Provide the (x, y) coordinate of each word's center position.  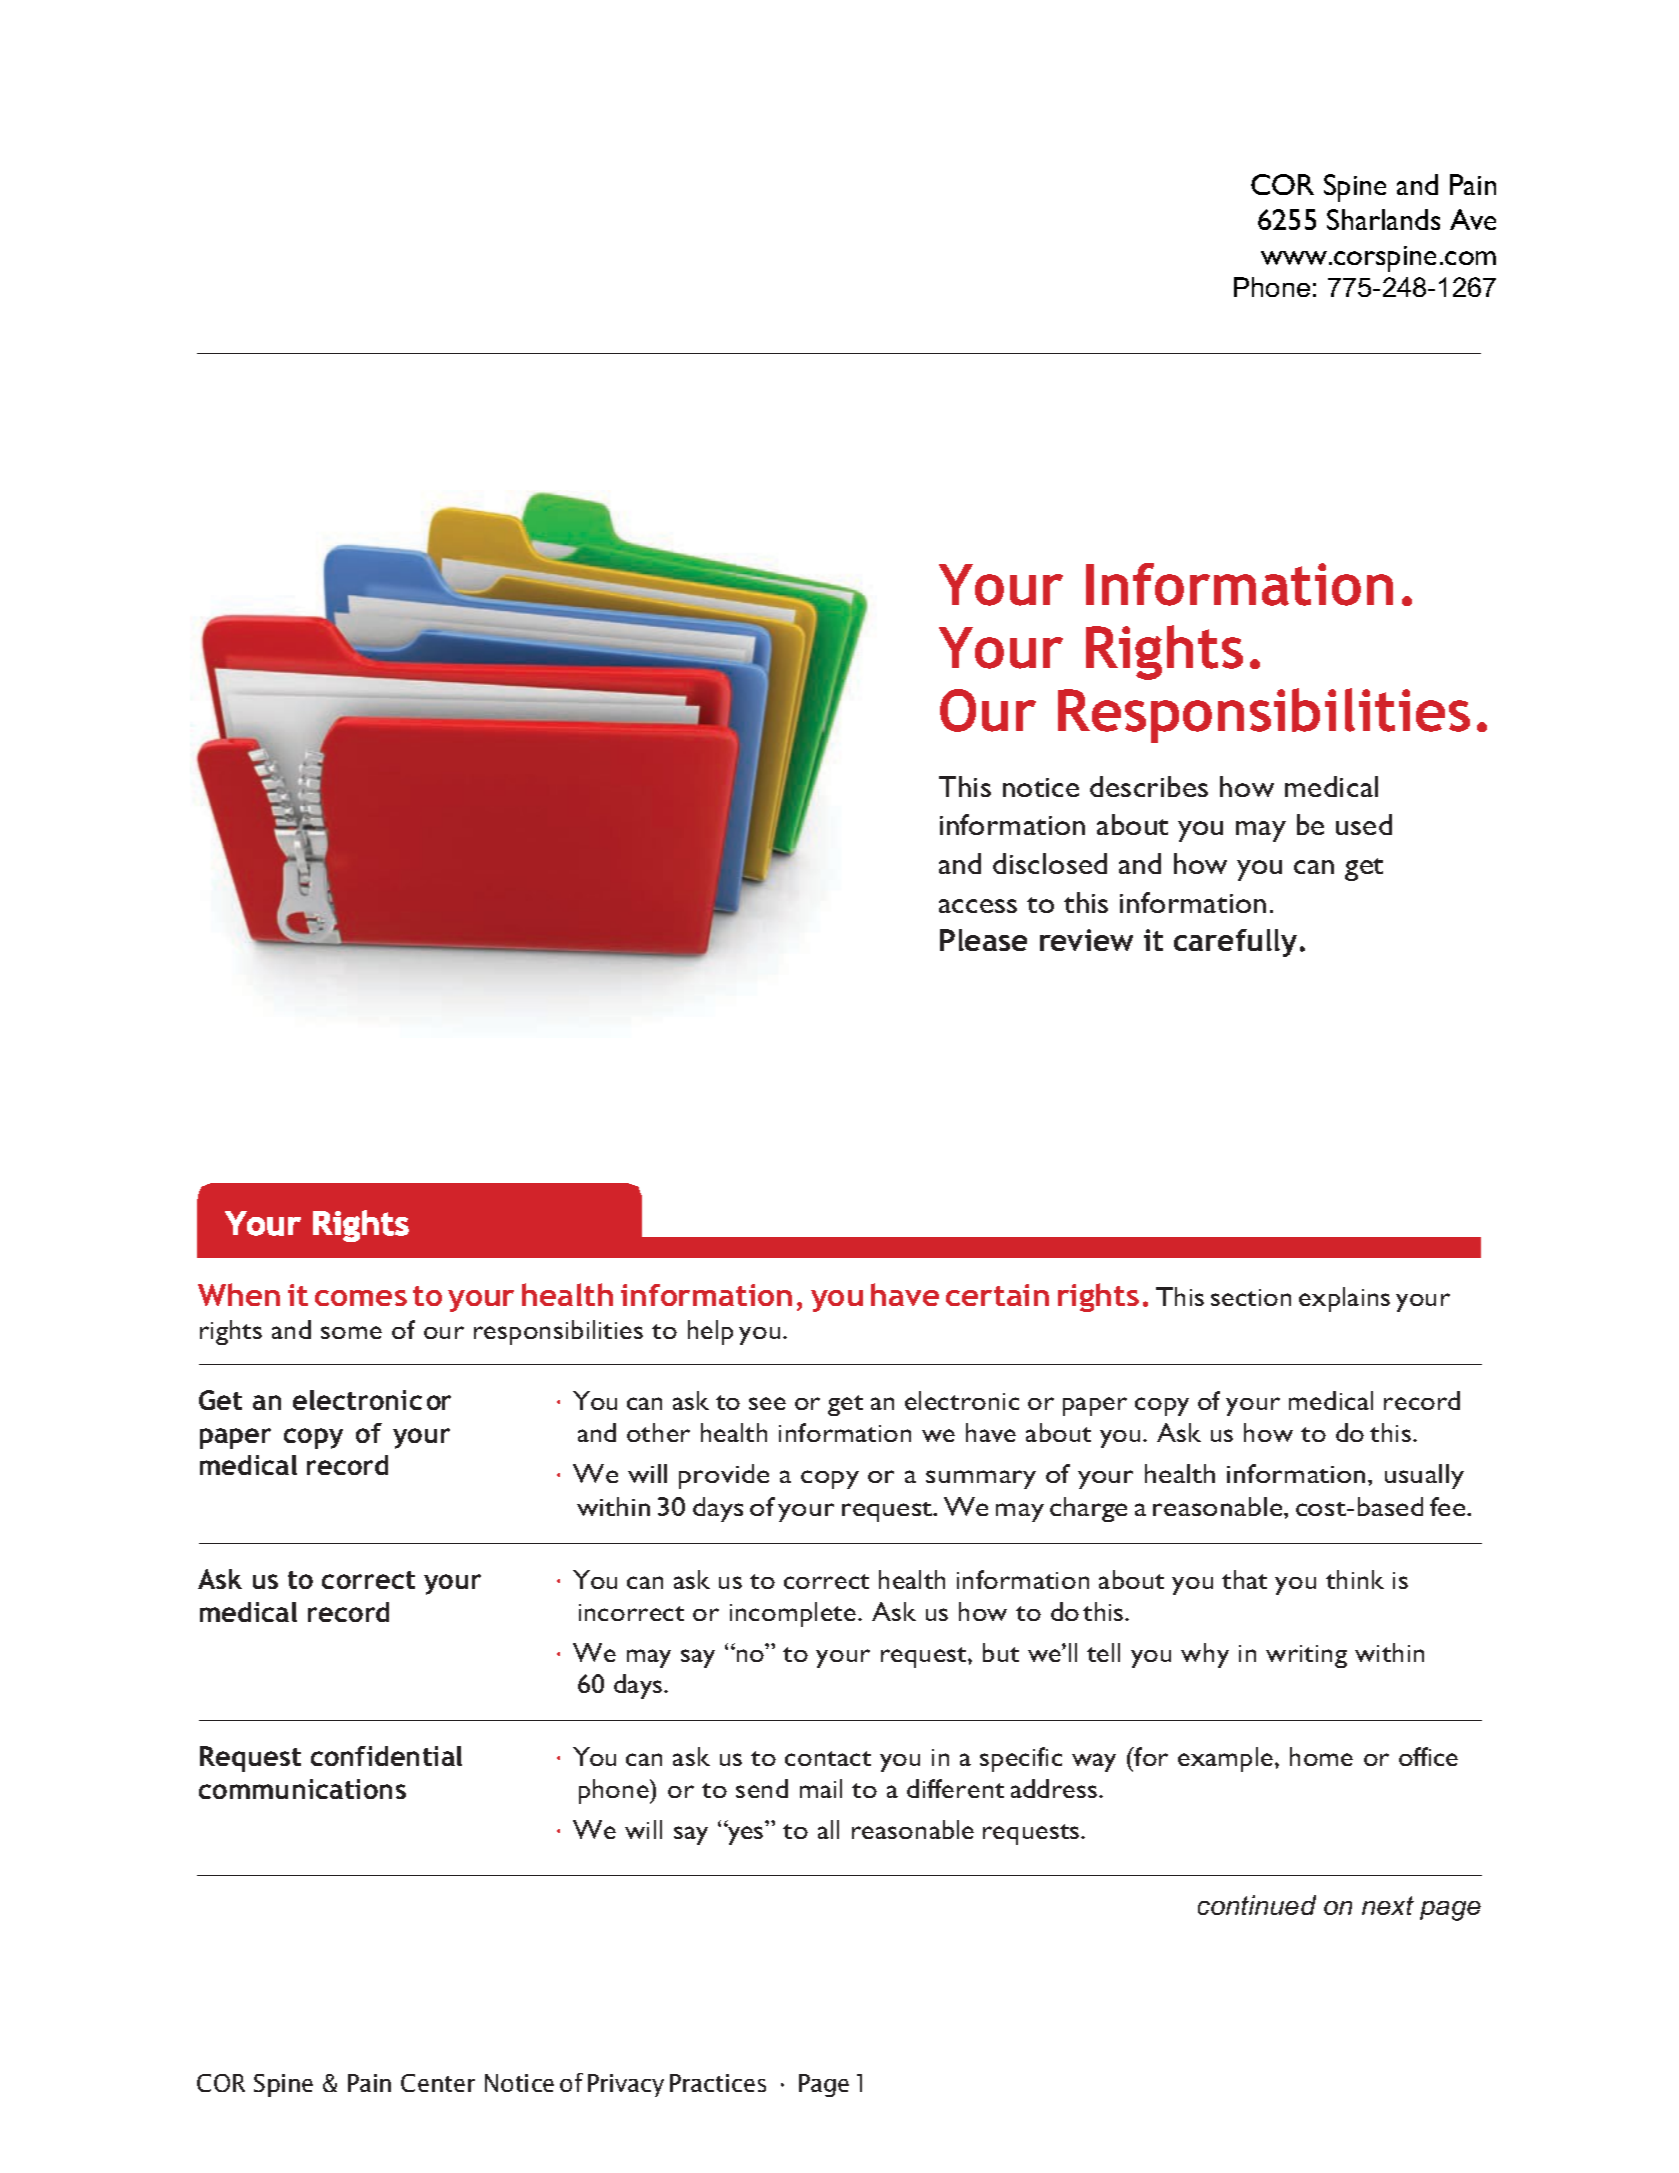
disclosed (1050, 863)
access (978, 906)
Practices (718, 2083)
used (1364, 824)
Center (438, 2083)
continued (1257, 1905)
